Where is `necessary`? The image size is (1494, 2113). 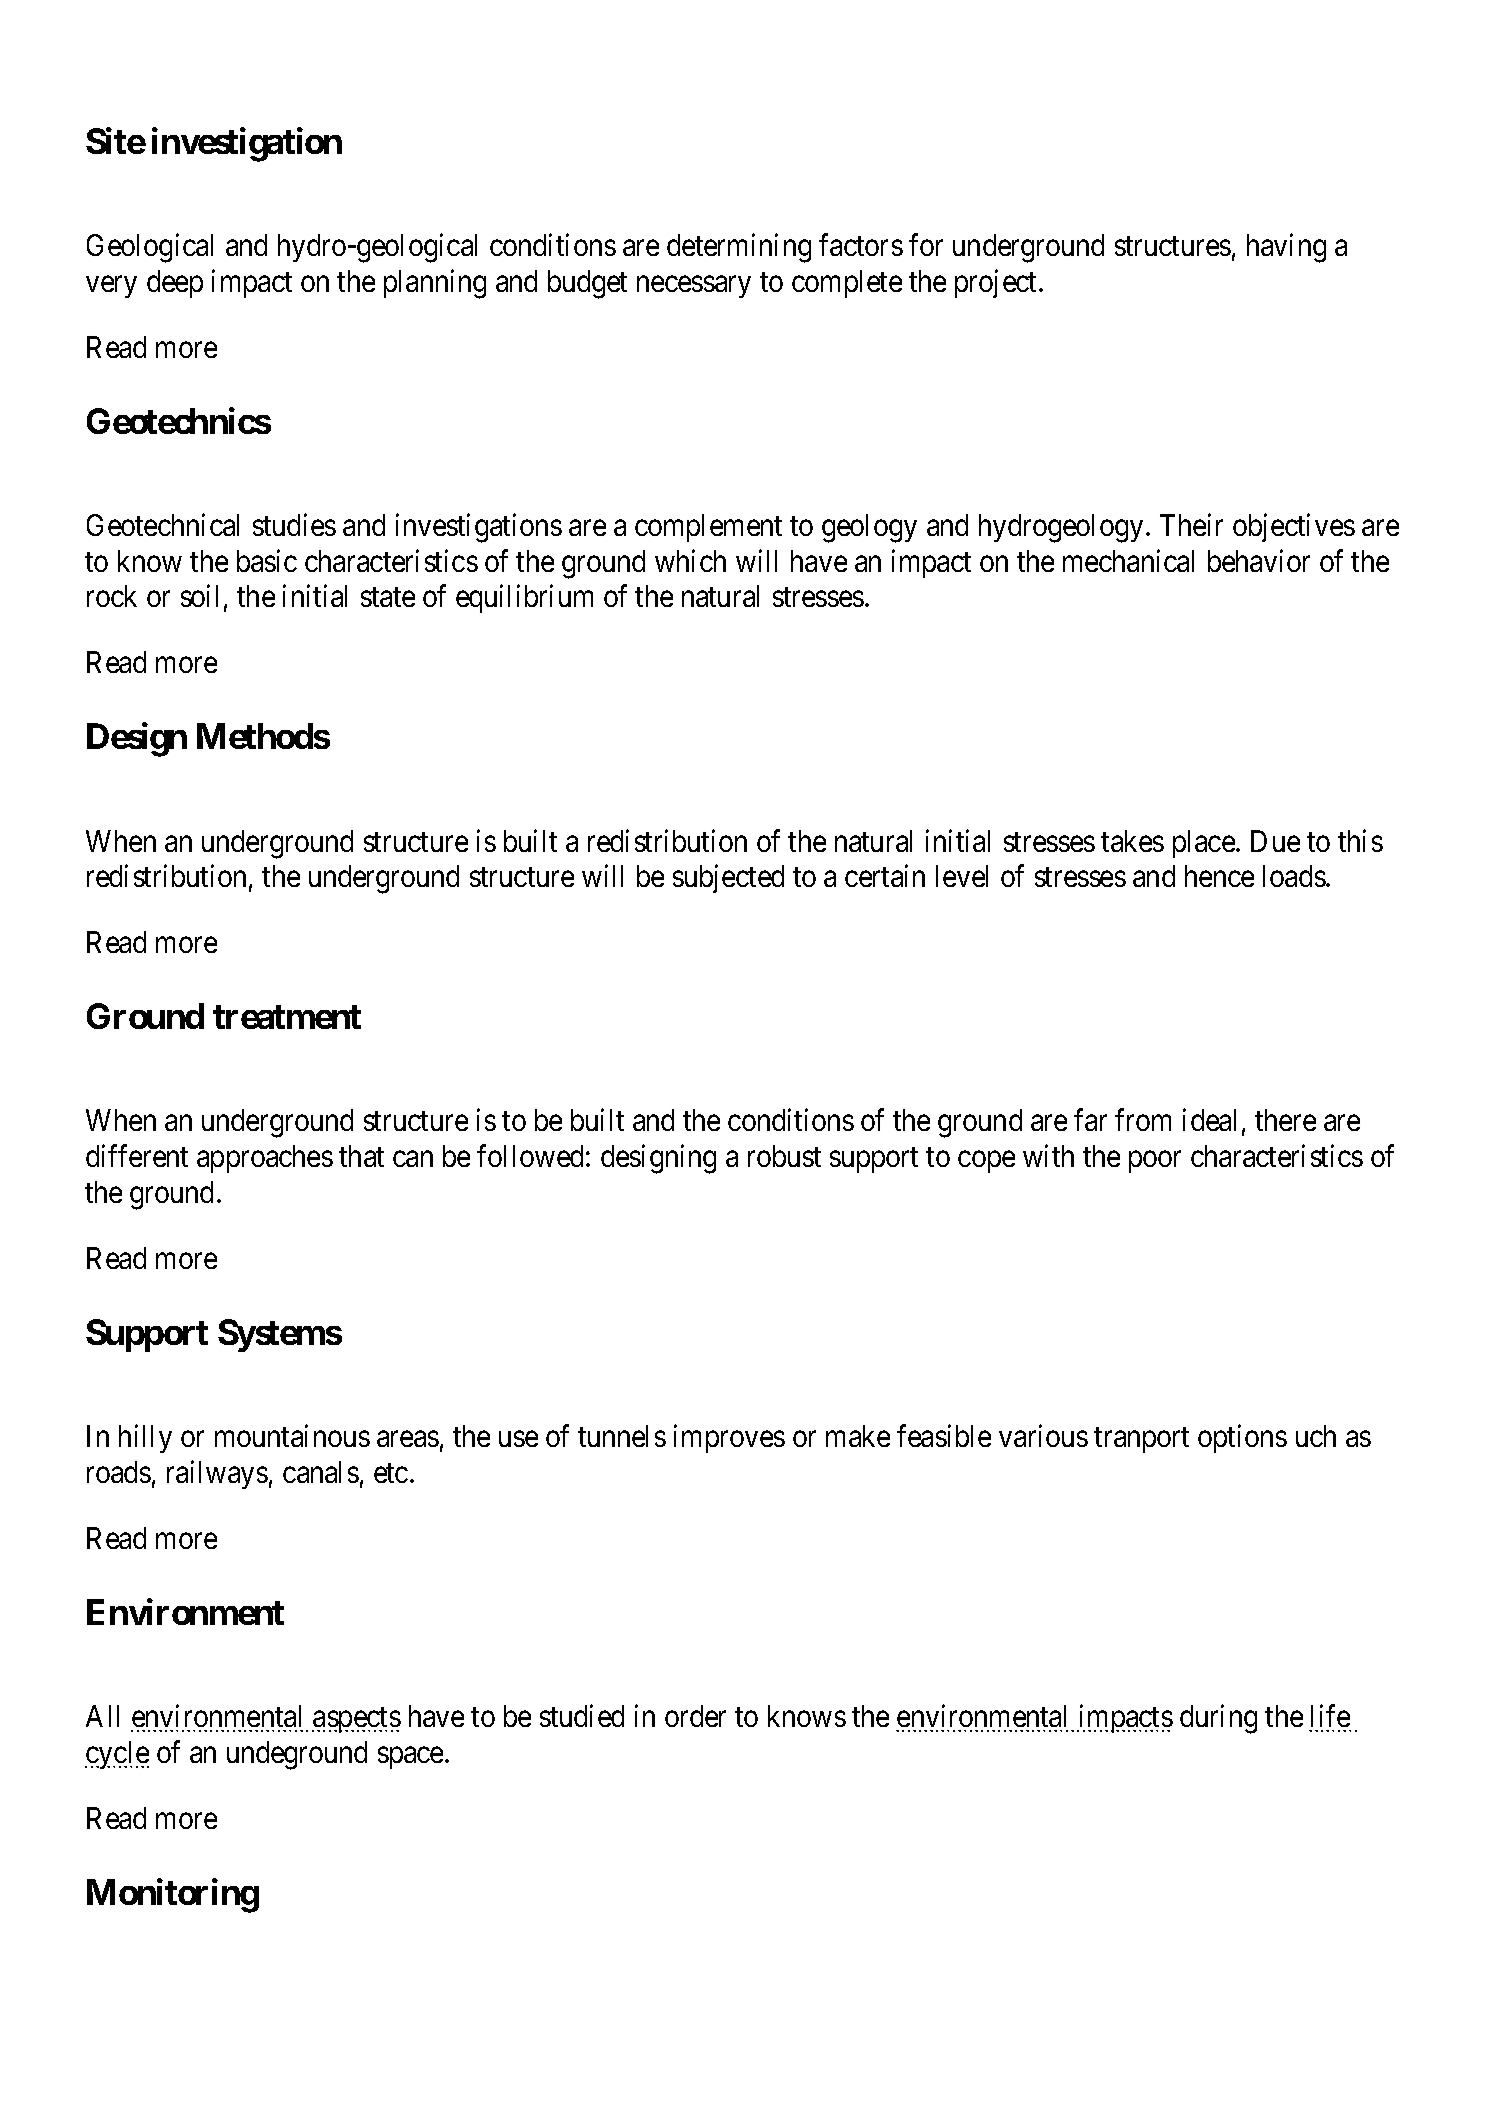 necessary is located at coordinates (694, 287).
